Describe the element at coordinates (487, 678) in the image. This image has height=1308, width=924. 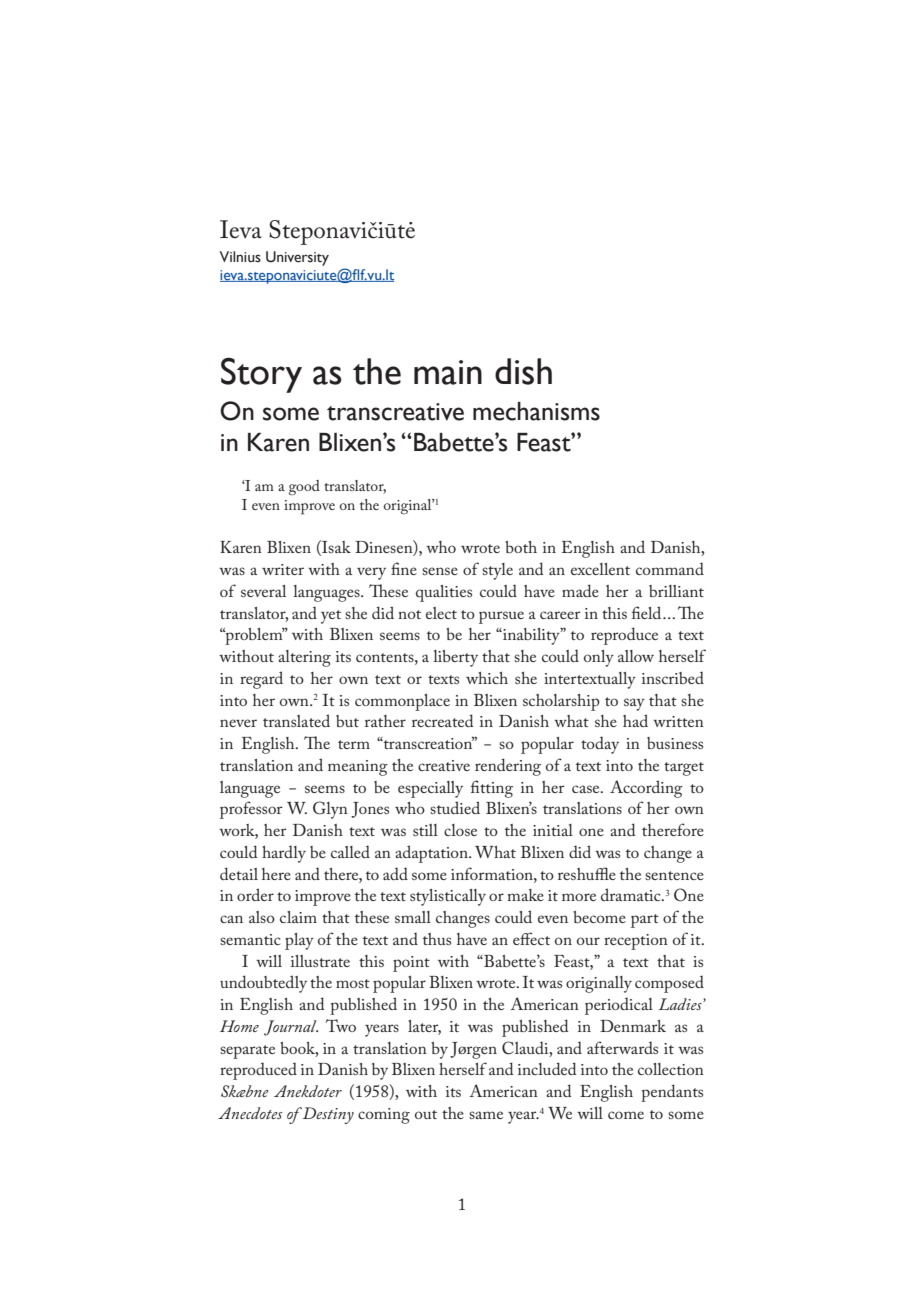
I see `which` at that location.
